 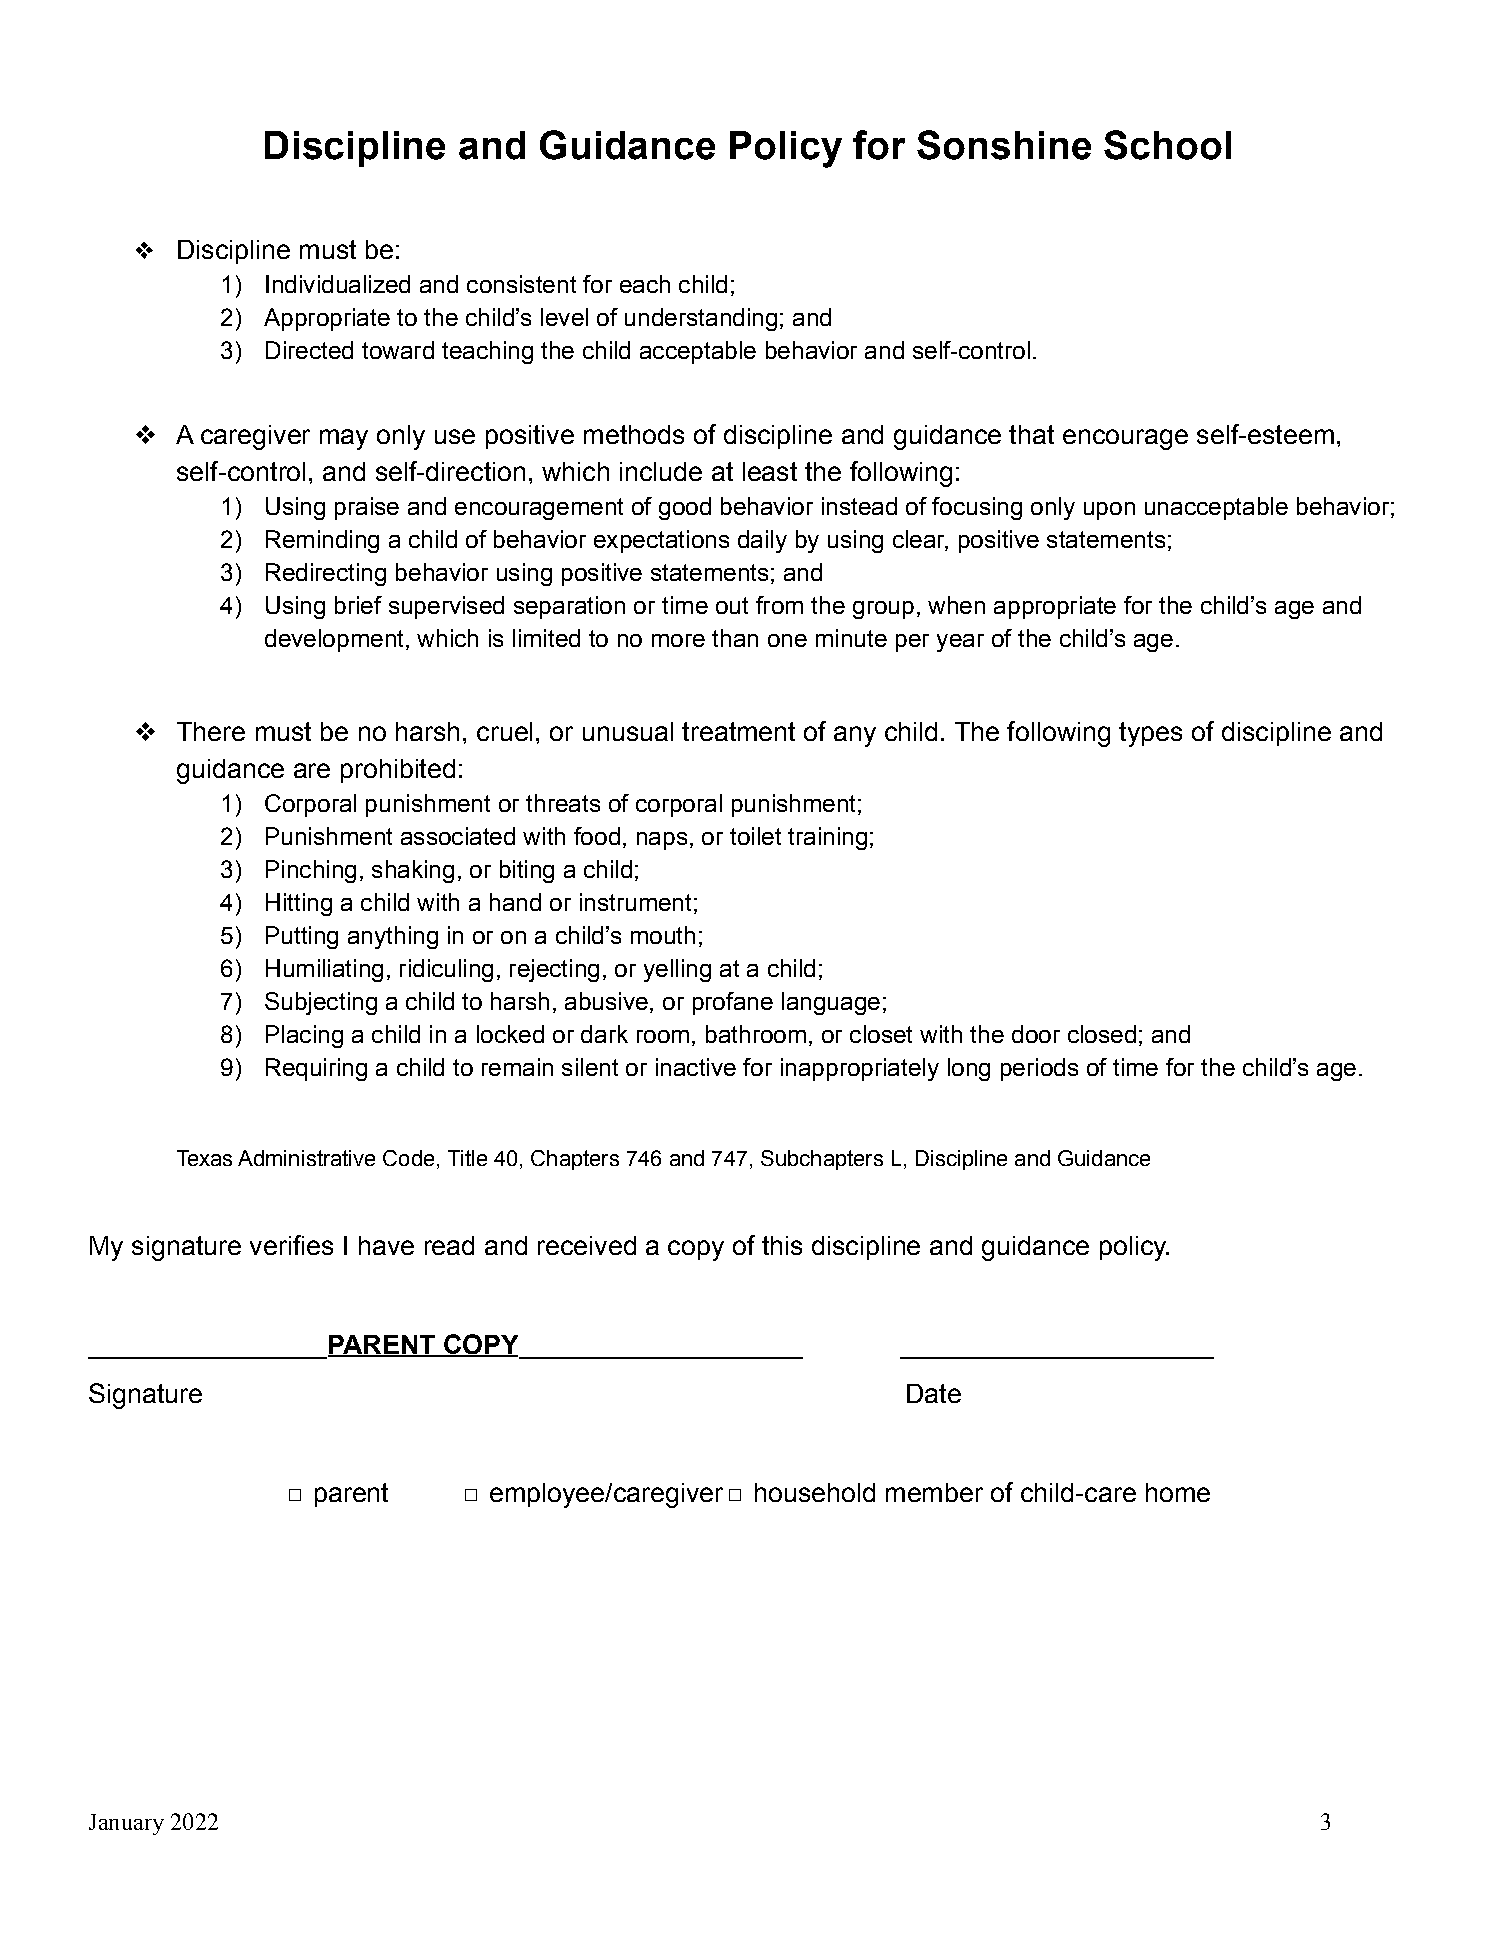 What do you see at coordinates (126, 1824) in the page?
I see `January` at bounding box center [126, 1824].
